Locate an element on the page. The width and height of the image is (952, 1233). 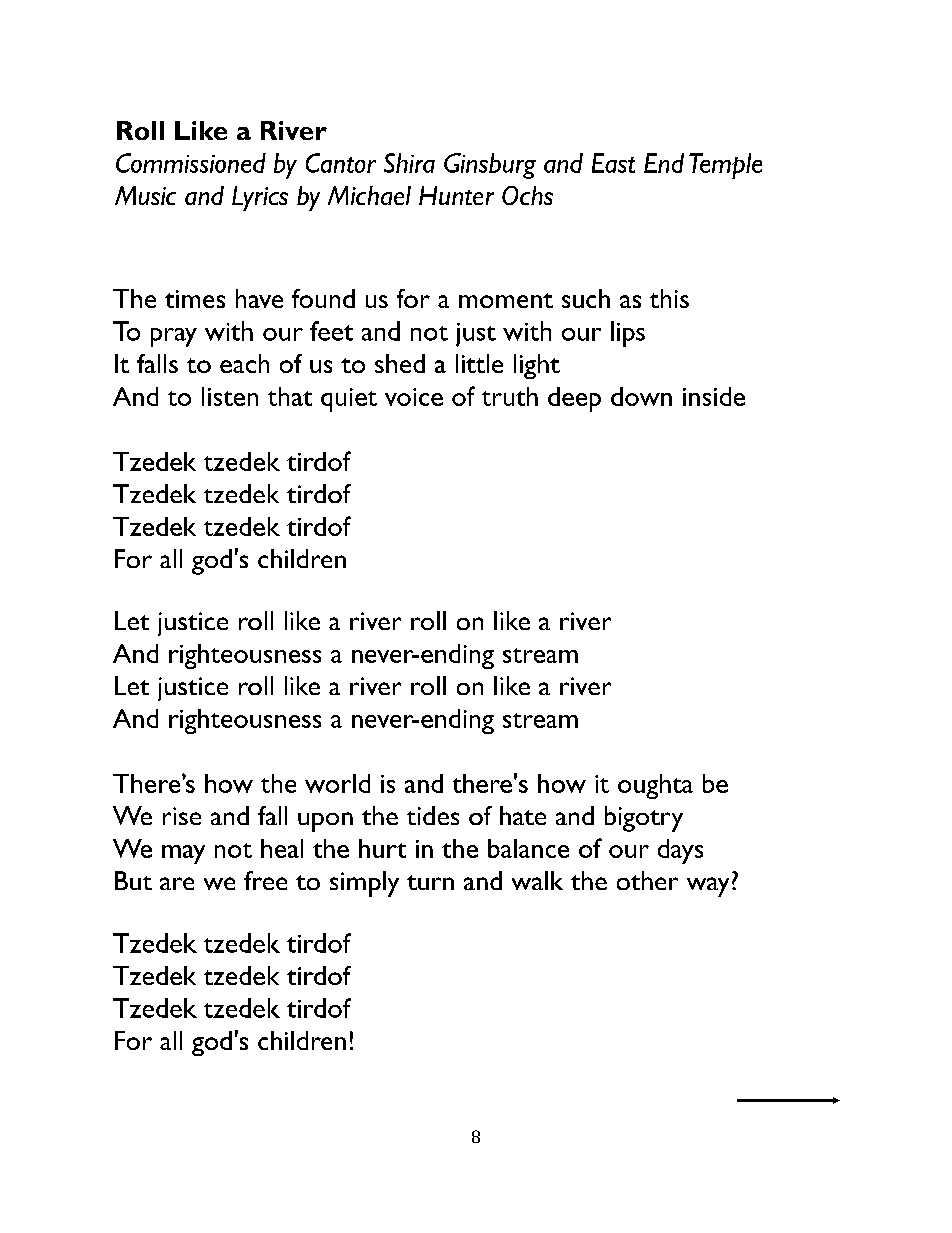
turn is located at coordinates (430, 882).
